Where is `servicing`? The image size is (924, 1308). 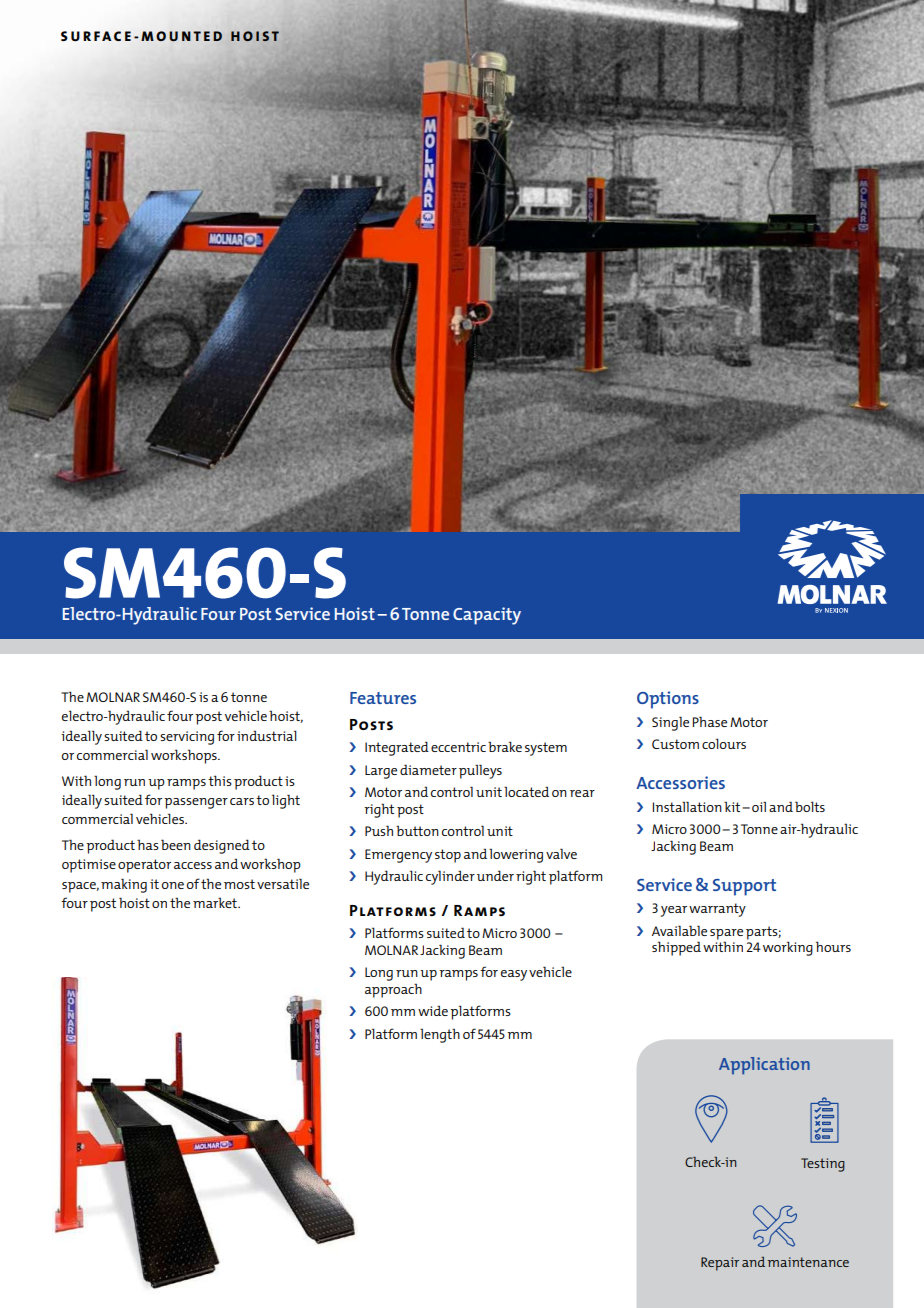 servicing is located at coordinates (187, 738).
